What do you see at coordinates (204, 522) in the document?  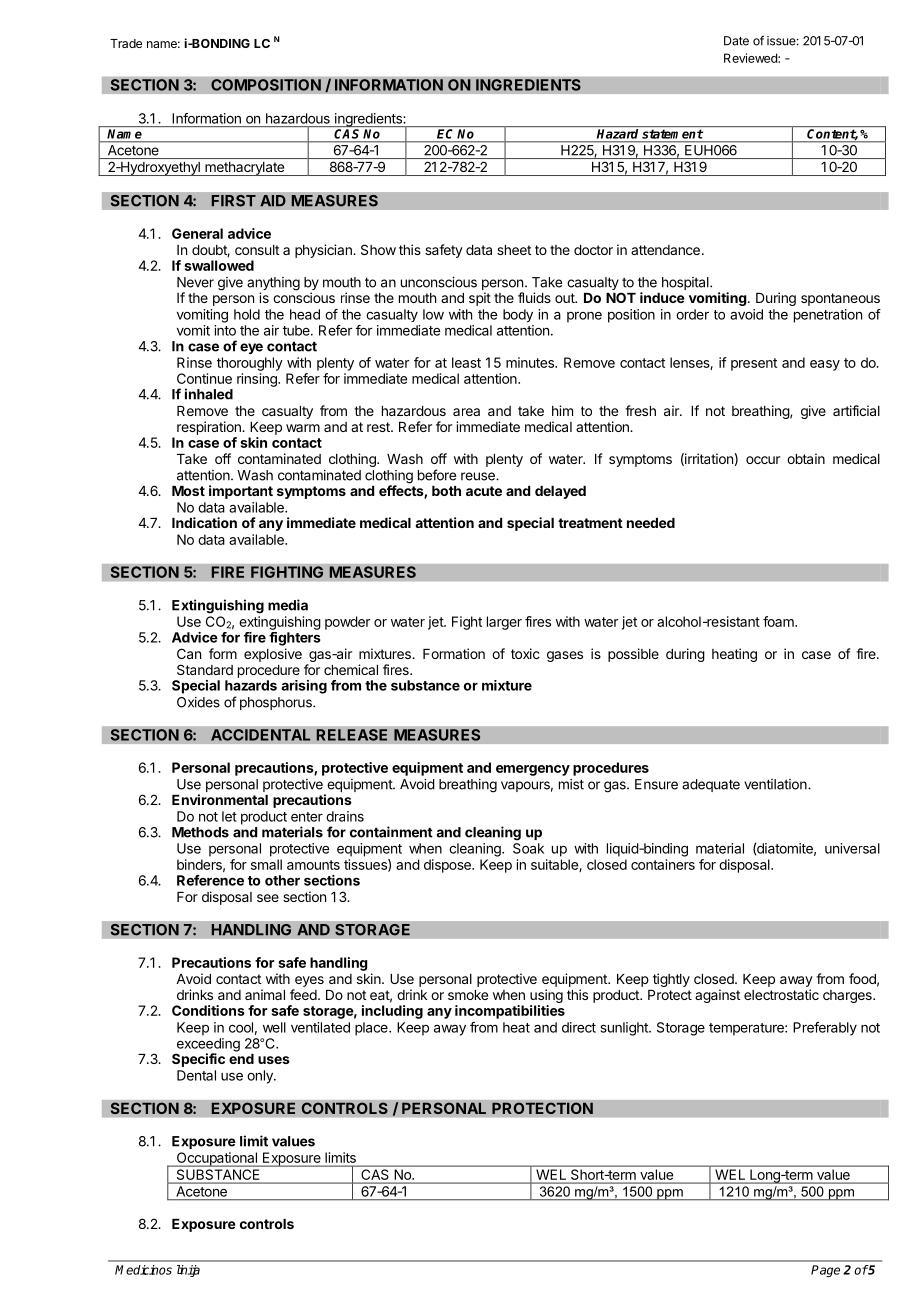 I see `Indication` at bounding box center [204, 522].
